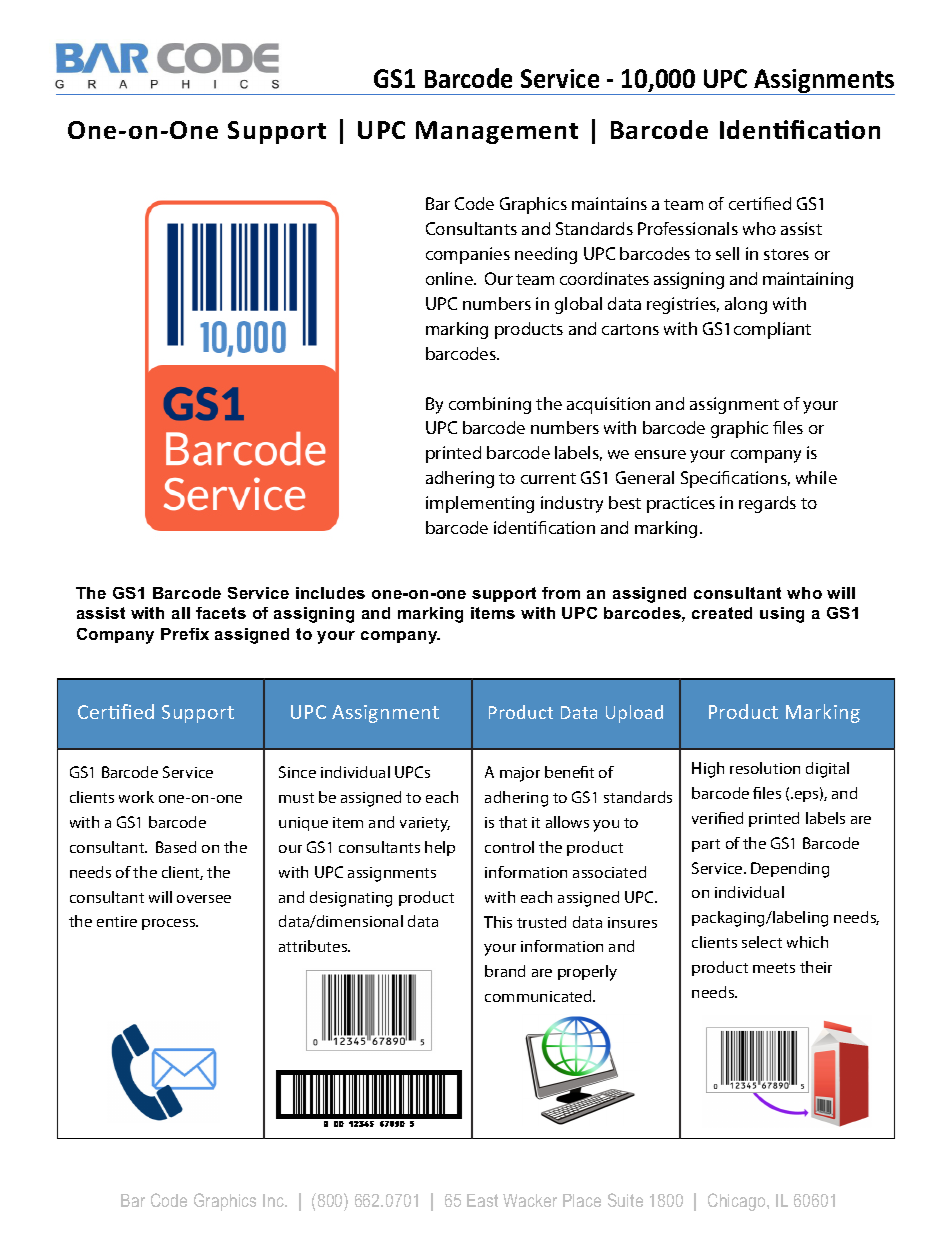  What do you see at coordinates (722, 613) in the page?
I see `created` at bounding box center [722, 613].
